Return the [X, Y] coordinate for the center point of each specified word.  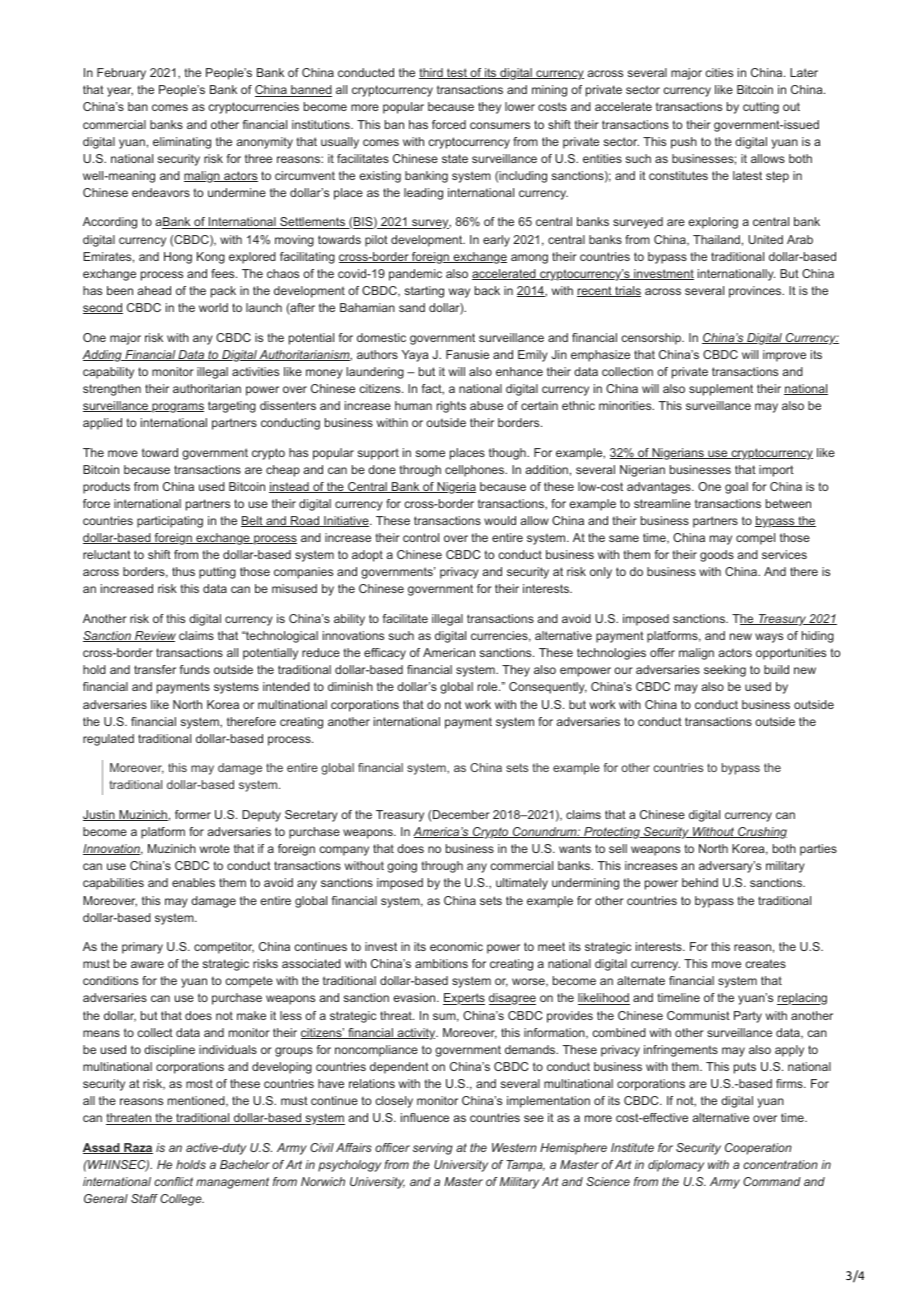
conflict [173, 1181]
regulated [108, 740]
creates [765, 964]
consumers [500, 125]
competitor [224, 948]
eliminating [182, 143]
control [421, 537]
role [489, 686]
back [487, 290]
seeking [725, 671]
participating [170, 522]
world [213, 307]
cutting [761, 108]
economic [456, 946]
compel [755, 539]
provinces [756, 292]
